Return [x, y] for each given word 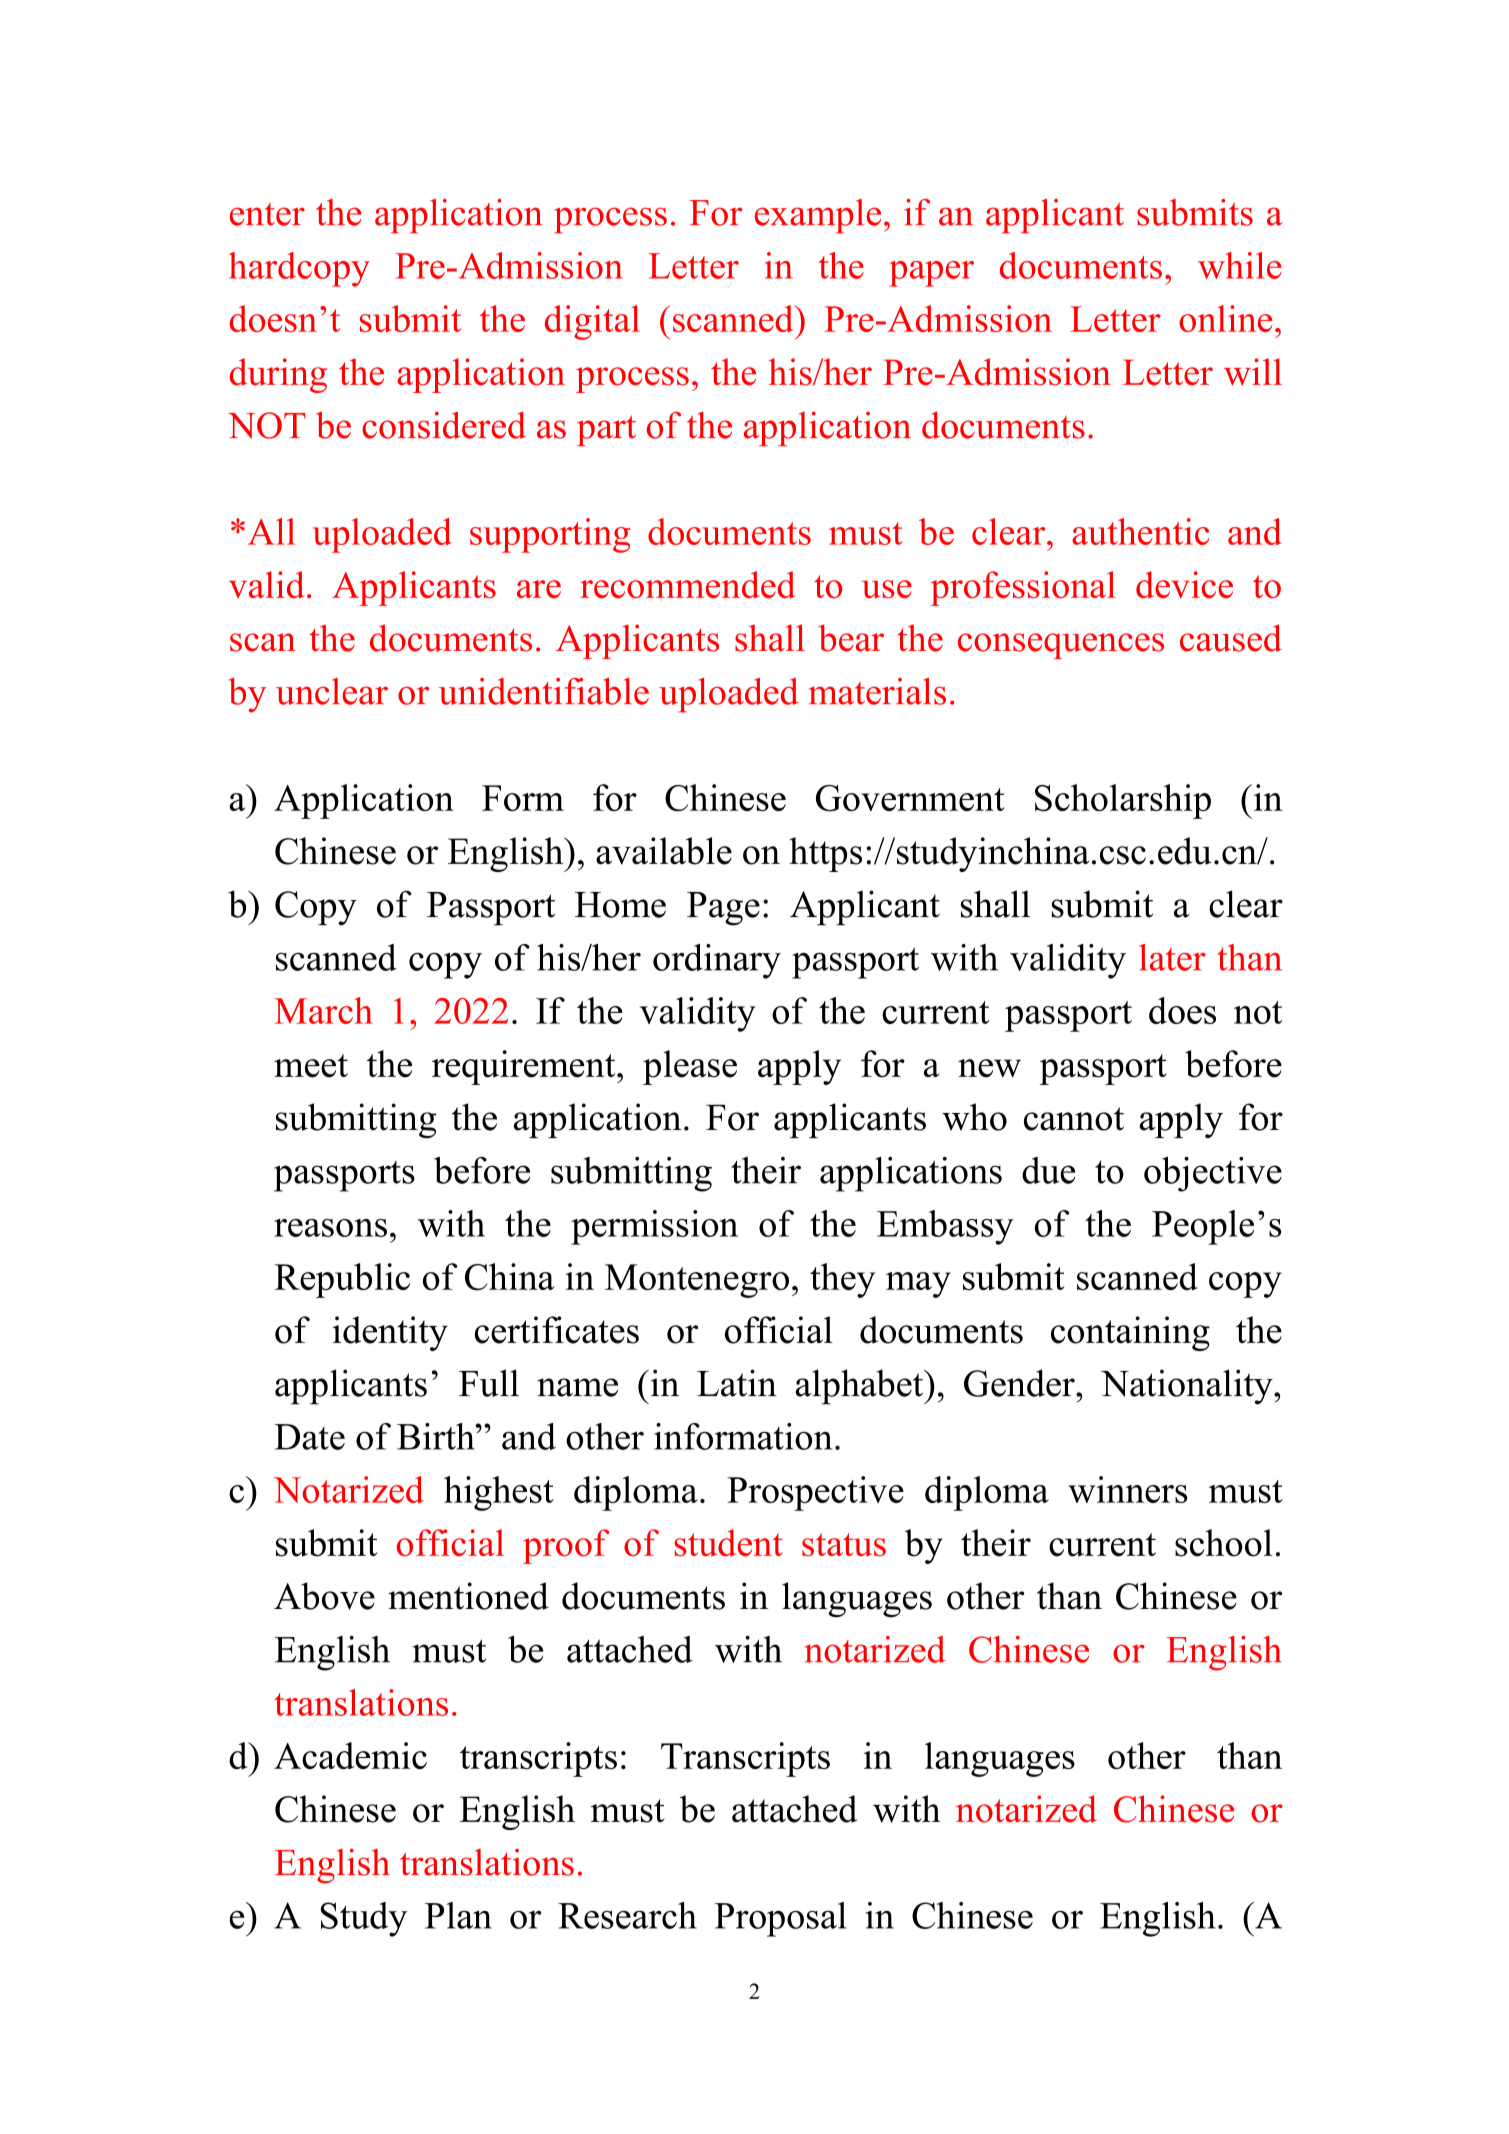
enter [267, 214]
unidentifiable [544, 691]
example [818, 216]
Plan [458, 1915]
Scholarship [1123, 801]
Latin [737, 1383]
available [664, 851]
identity [390, 1333]
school [1224, 1543]
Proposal [780, 1919]
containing [1130, 1333]
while [1240, 265]
